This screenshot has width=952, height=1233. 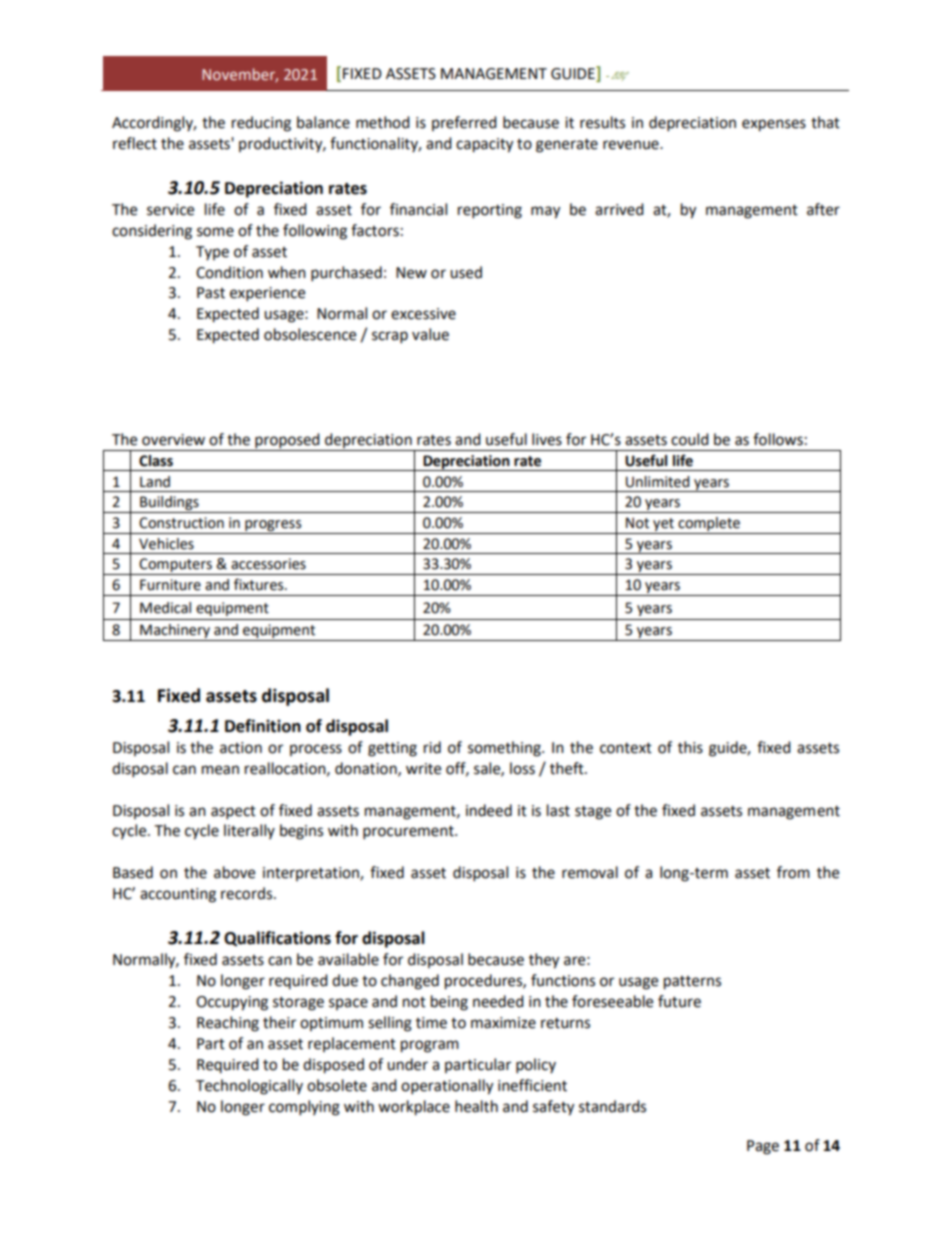 What do you see at coordinates (778, 439) in the screenshot?
I see `follows` at bounding box center [778, 439].
